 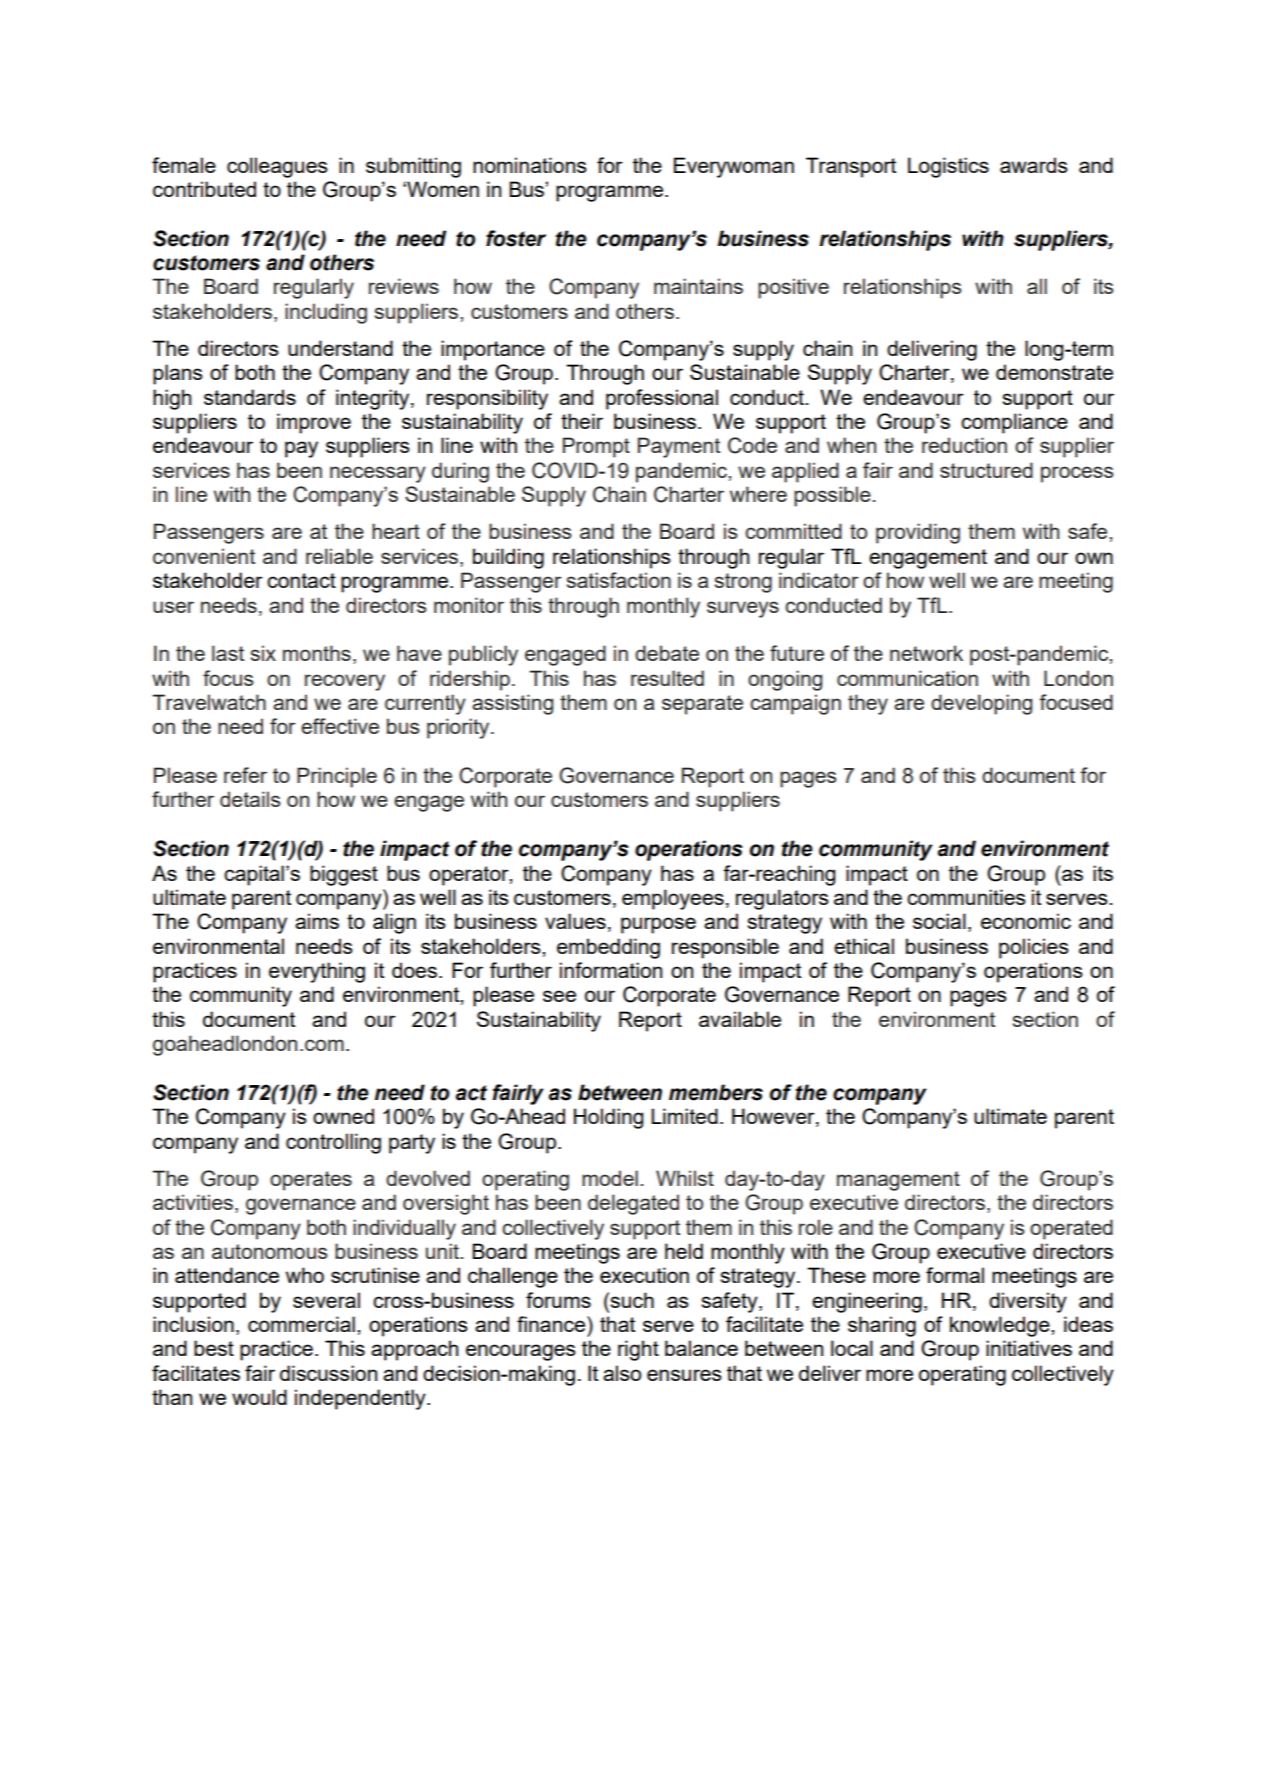 What do you see at coordinates (277, 167) in the screenshot?
I see `colleagues` at bounding box center [277, 167].
